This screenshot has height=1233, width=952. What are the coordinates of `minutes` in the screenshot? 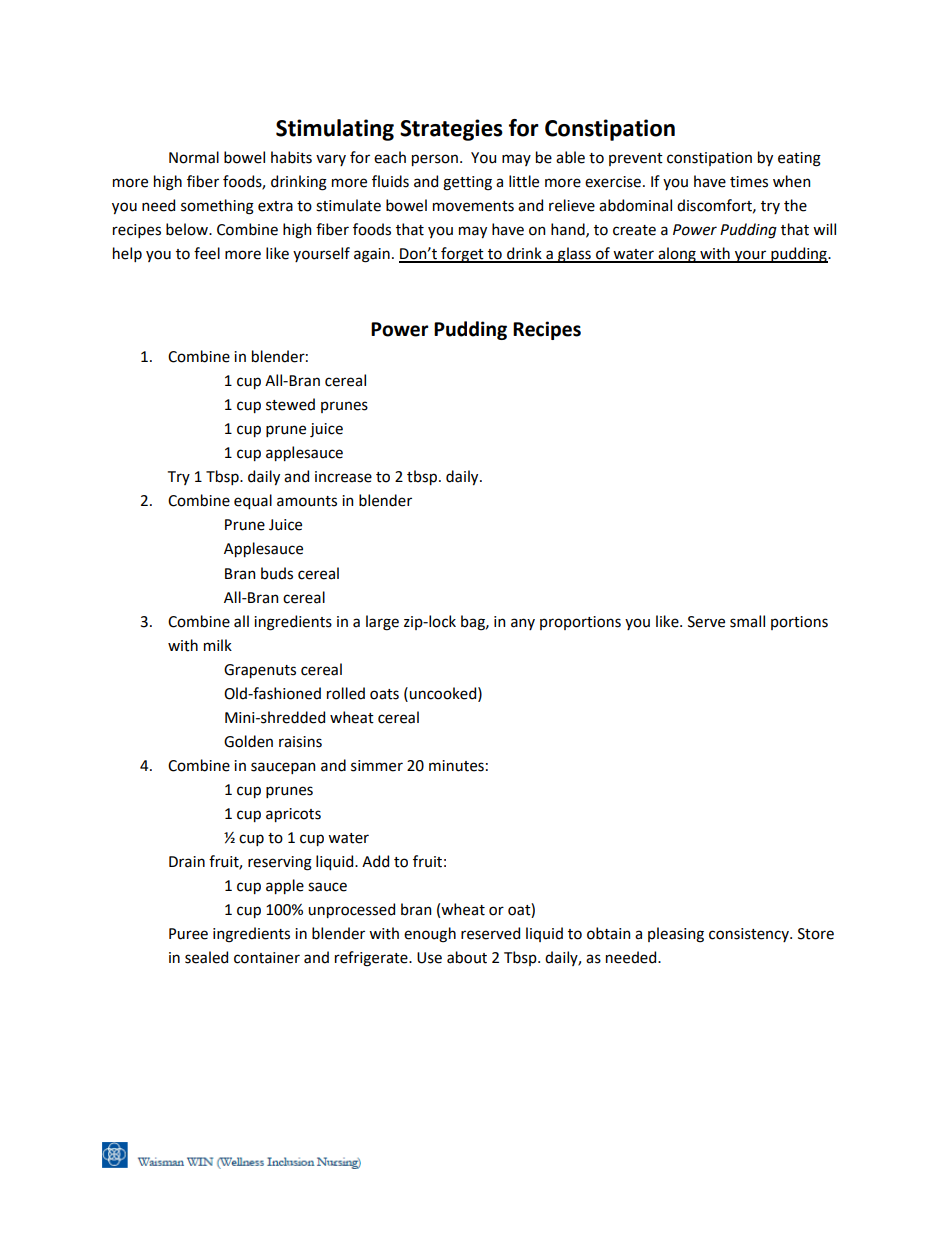 It's located at (456, 766).
